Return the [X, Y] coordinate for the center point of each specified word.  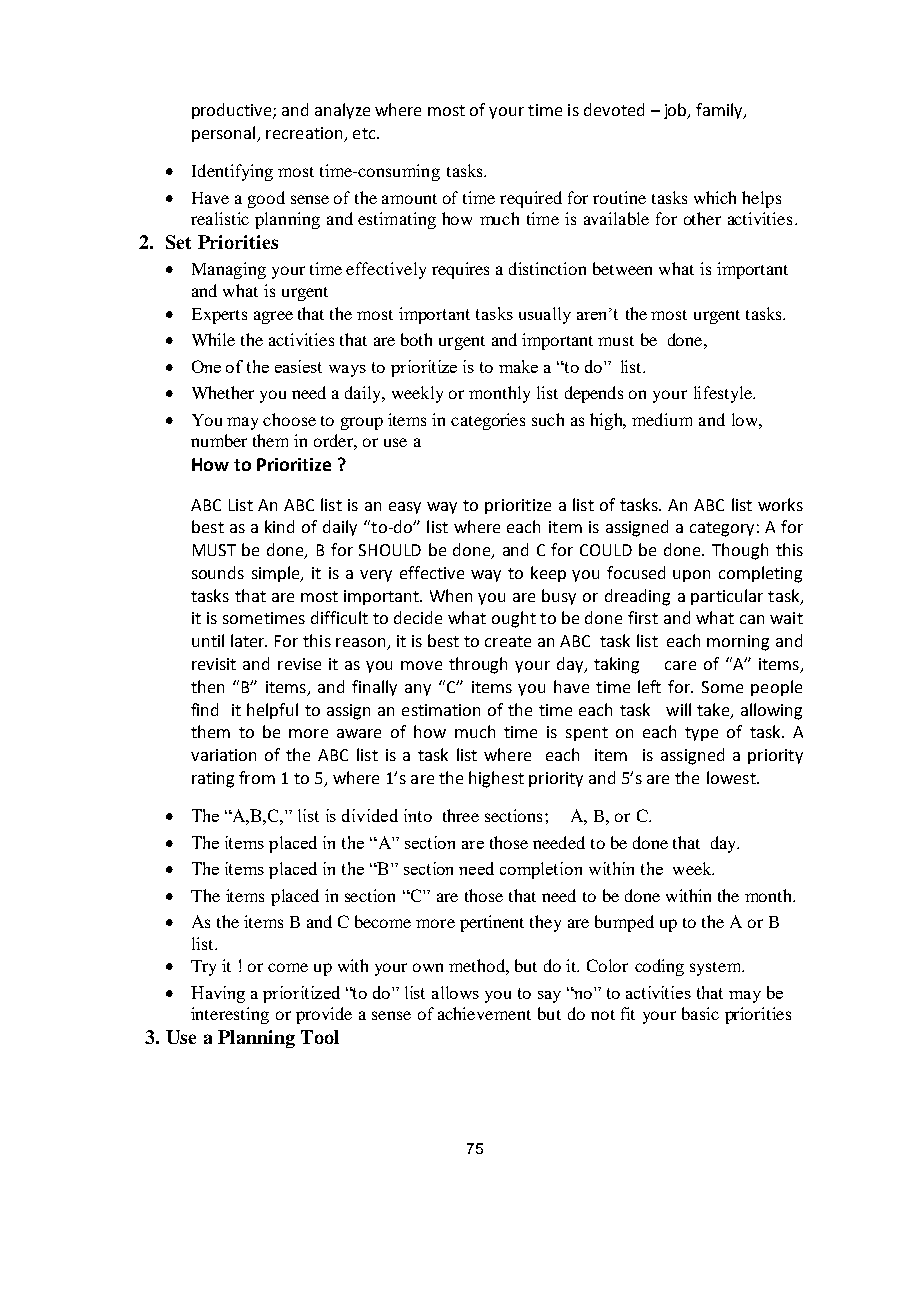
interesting [230, 1015]
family [720, 111]
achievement [484, 1013]
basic [700, 1013]
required [531, 199]
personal [225, 134]
